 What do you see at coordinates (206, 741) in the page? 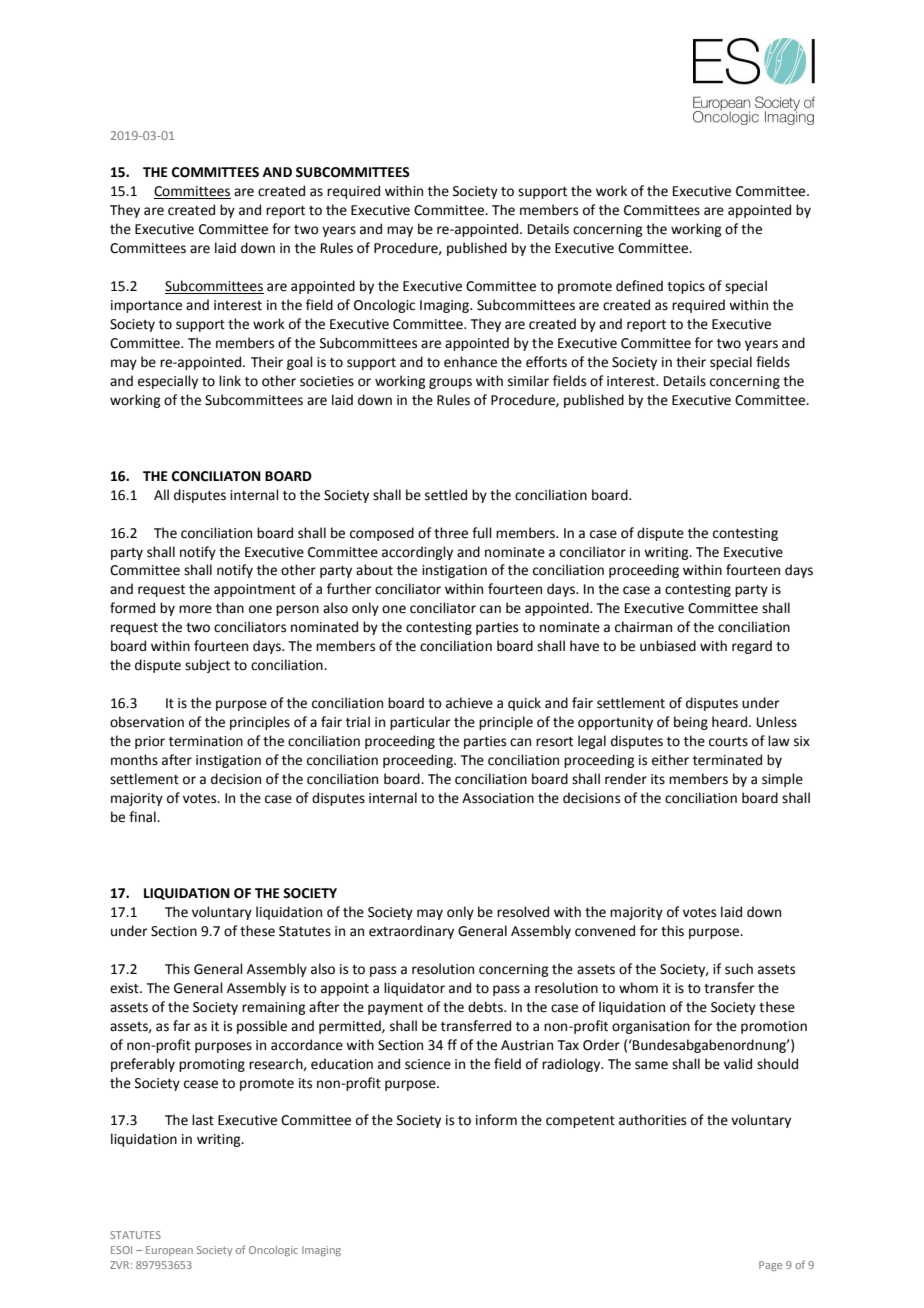
I see `termination` at bounding box center [206, 741].
